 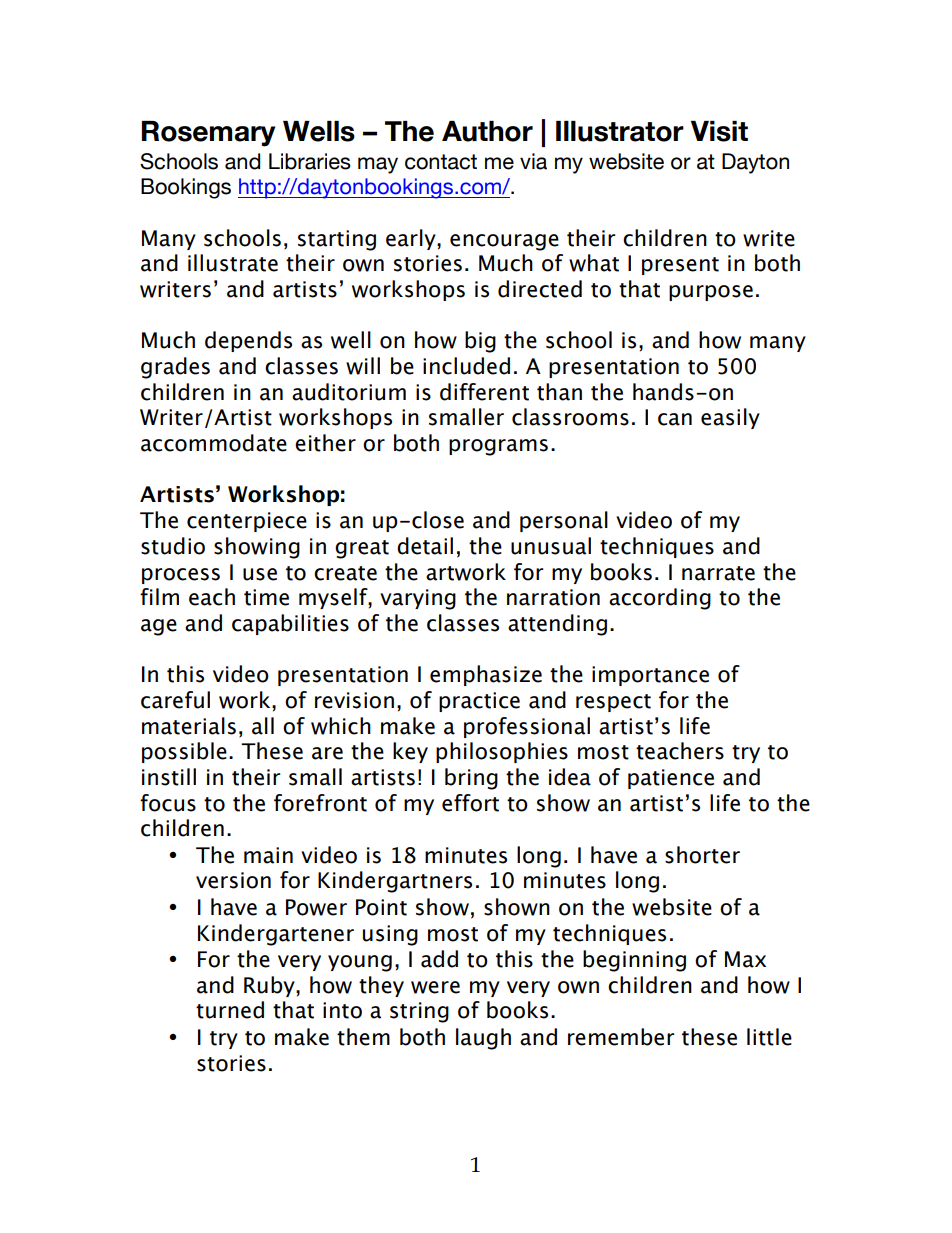 I want to click on patience, so click(x=671, y=779).
